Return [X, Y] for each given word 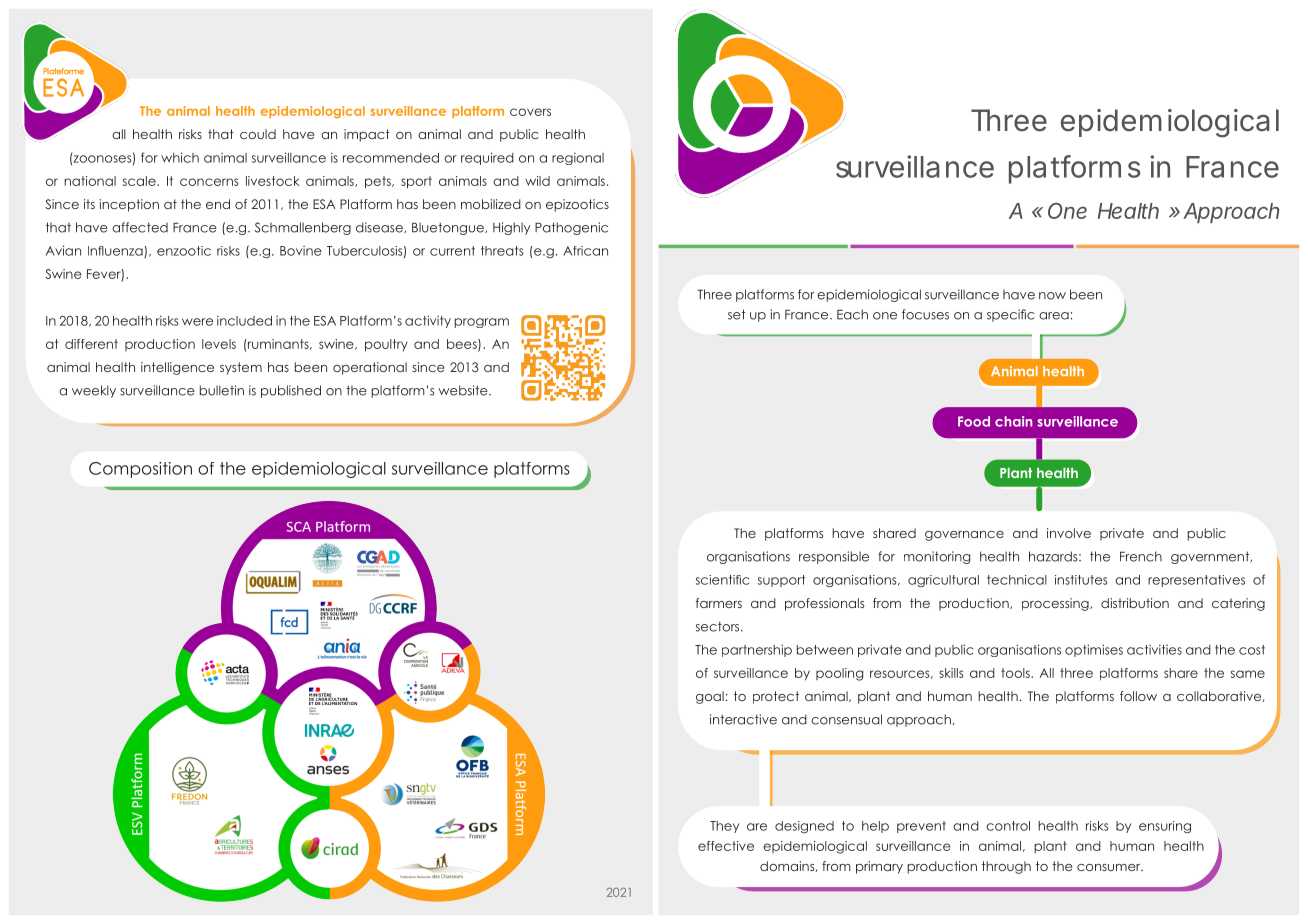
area [1054, 316]
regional [578, 159]
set [737, 314]
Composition [140, 470]
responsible [834, 557]
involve [1069, 533]
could [258, 134]
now [1052, 296]
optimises [1094, 650]
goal [710, 697]
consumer [1110, 867]
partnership [757, 650]
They [724, 827]
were [197, 322]
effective [726, 846]
